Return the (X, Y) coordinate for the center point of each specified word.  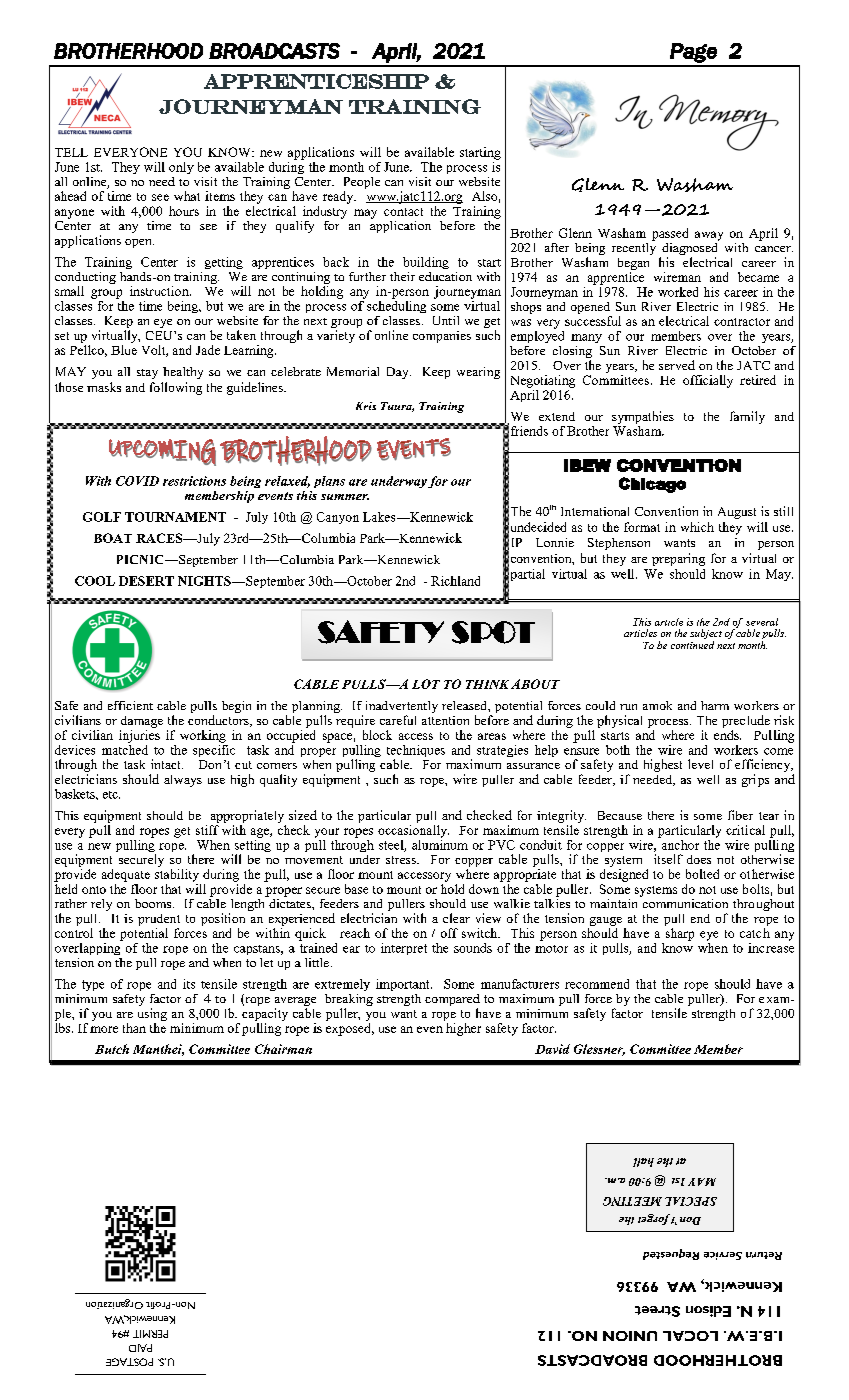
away (709, 236)
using (152, 1014)
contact (403, 212)
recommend (597, 984)
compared (452, 1001)
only (181, 168)
